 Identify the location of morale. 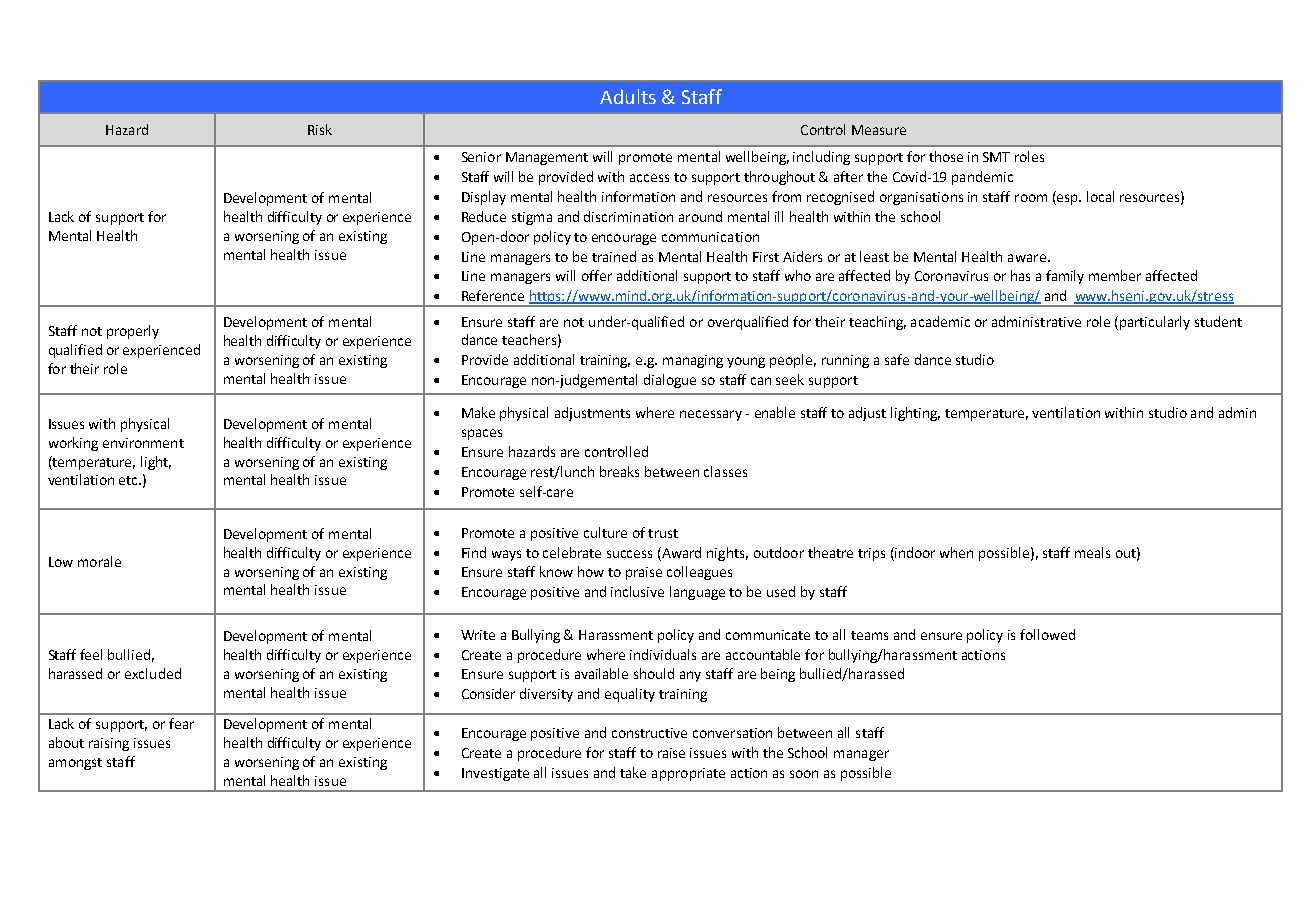
(99, 561).
